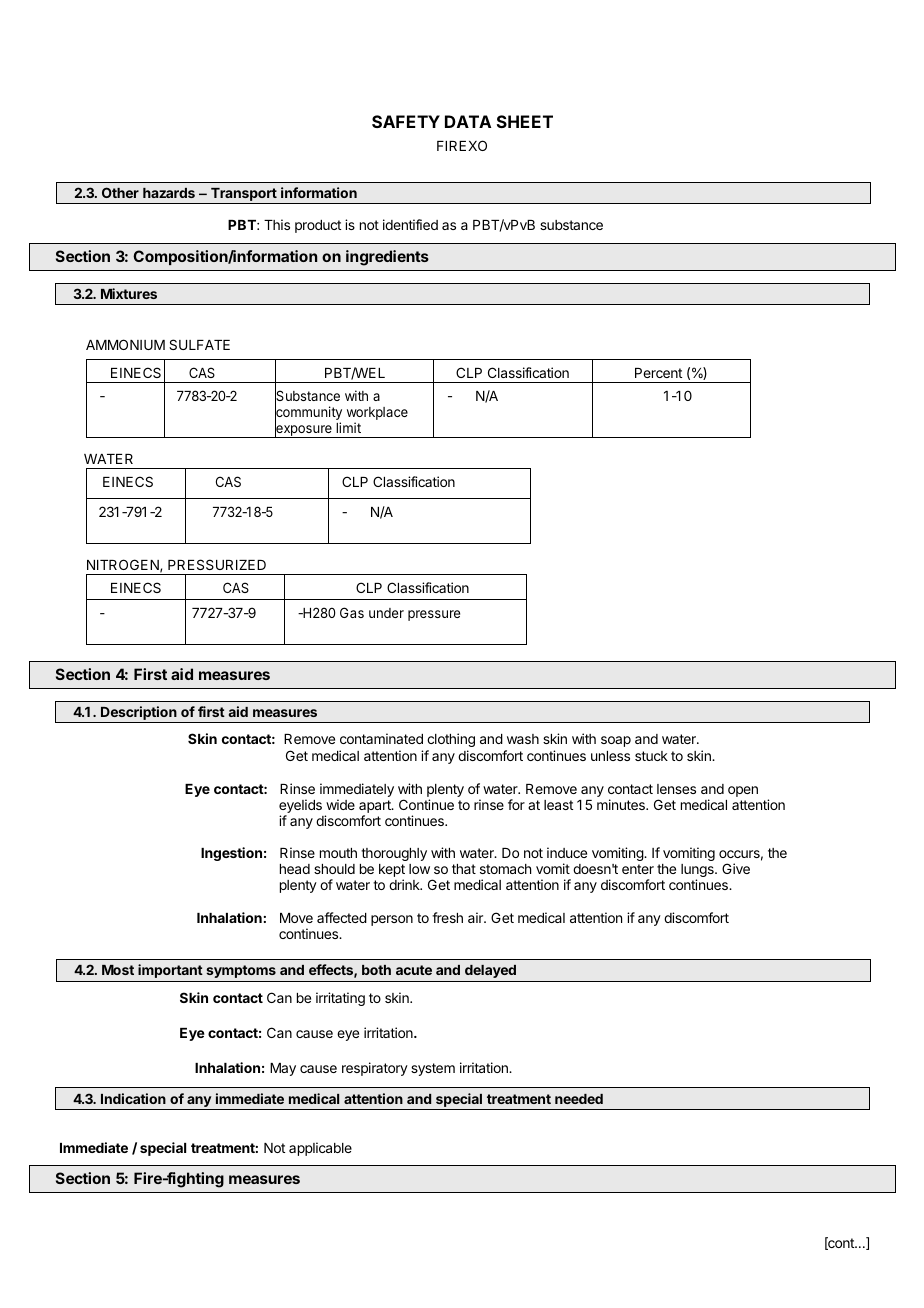 The width and height of the screenshot is (924, 1308). What do you see at coordinates (658, 373) in the screenshot?
I see `Percent` at bounding box center [658, 373].
